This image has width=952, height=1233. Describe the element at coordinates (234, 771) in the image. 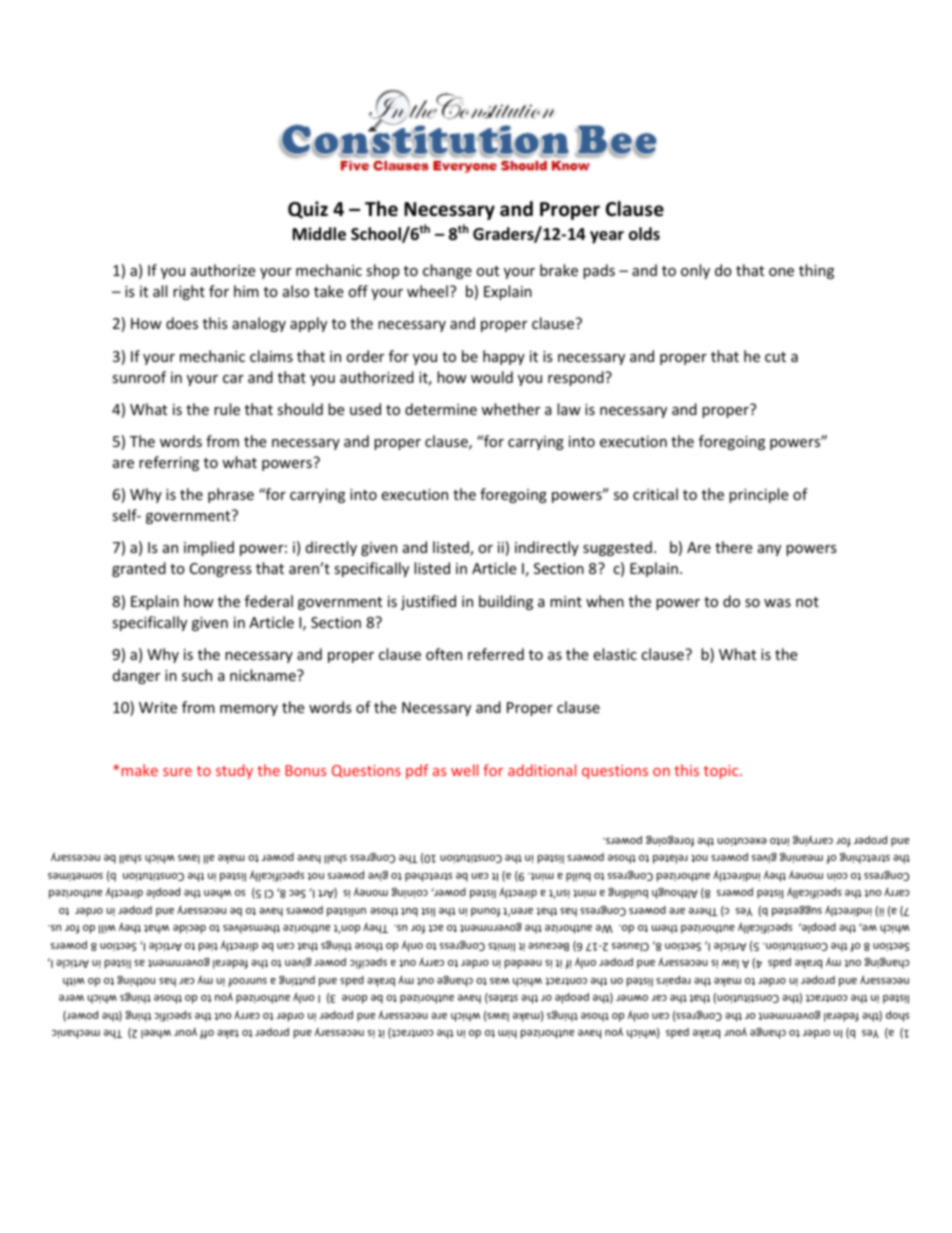

I see `study` at that location.
